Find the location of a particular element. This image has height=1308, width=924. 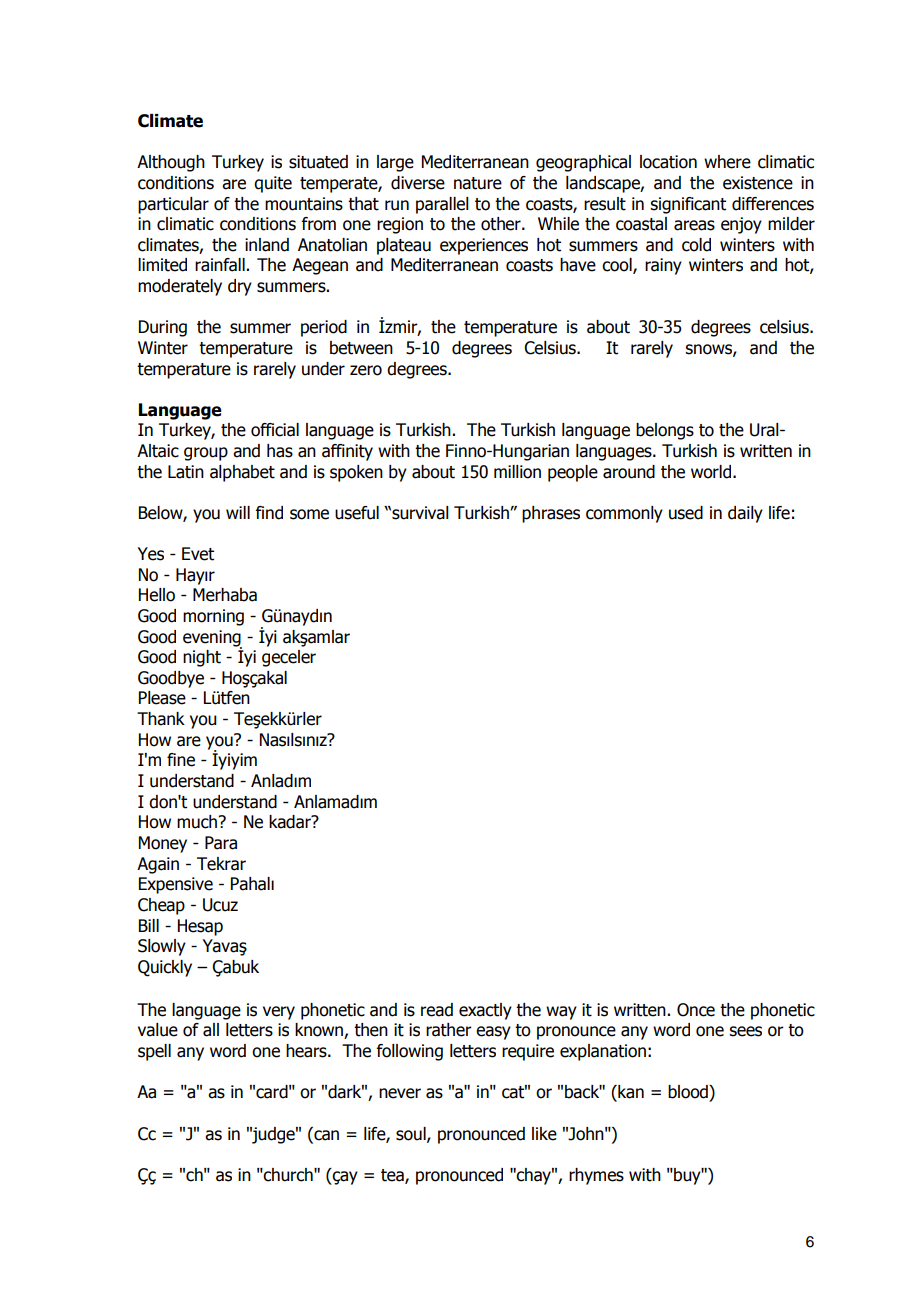

like is located at coordinates (544, 1134).
